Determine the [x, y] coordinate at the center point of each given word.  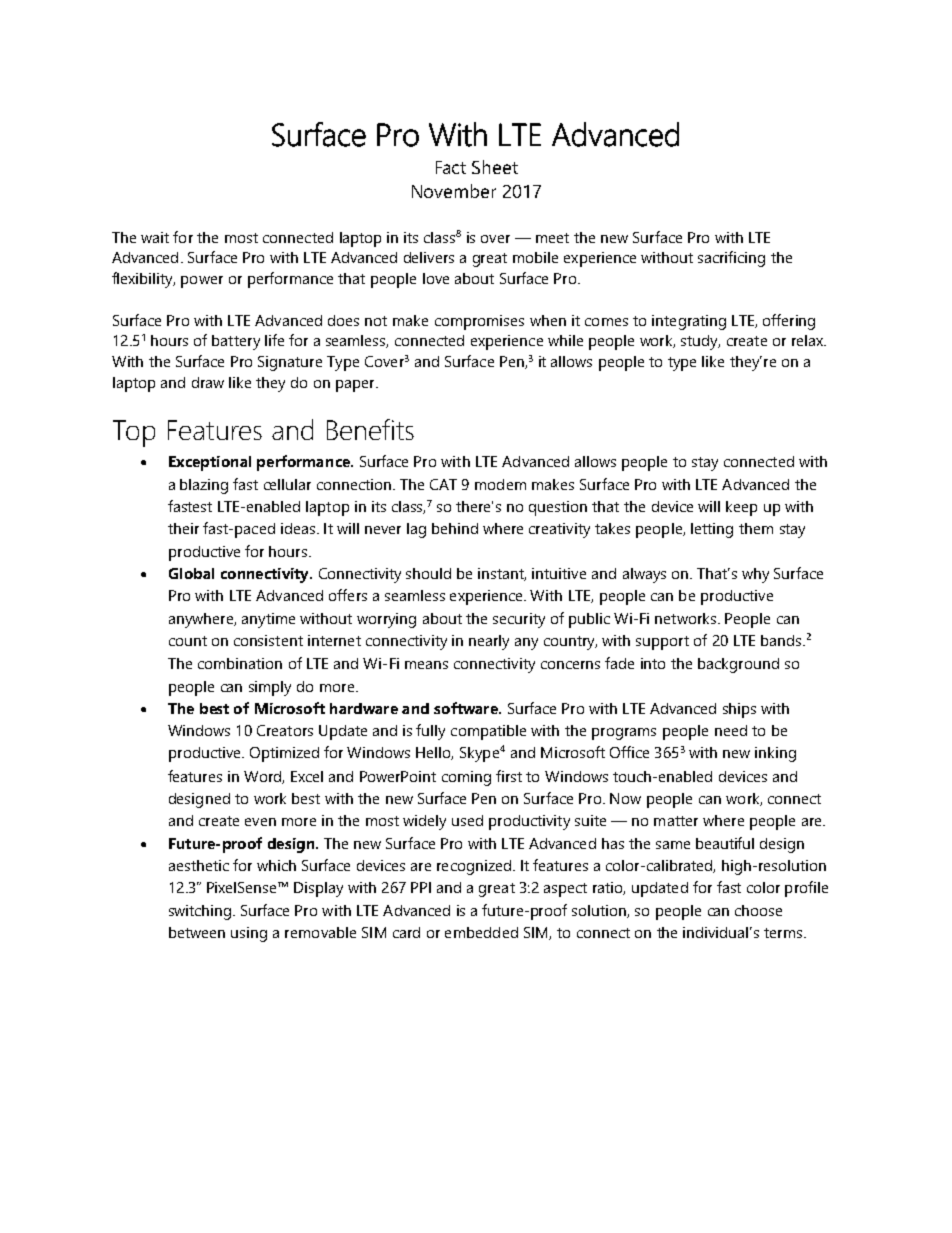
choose [758, 910]
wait [155, 237]
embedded [481, 932]
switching [201, 912]
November [454, 191]
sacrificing [731, 259]
